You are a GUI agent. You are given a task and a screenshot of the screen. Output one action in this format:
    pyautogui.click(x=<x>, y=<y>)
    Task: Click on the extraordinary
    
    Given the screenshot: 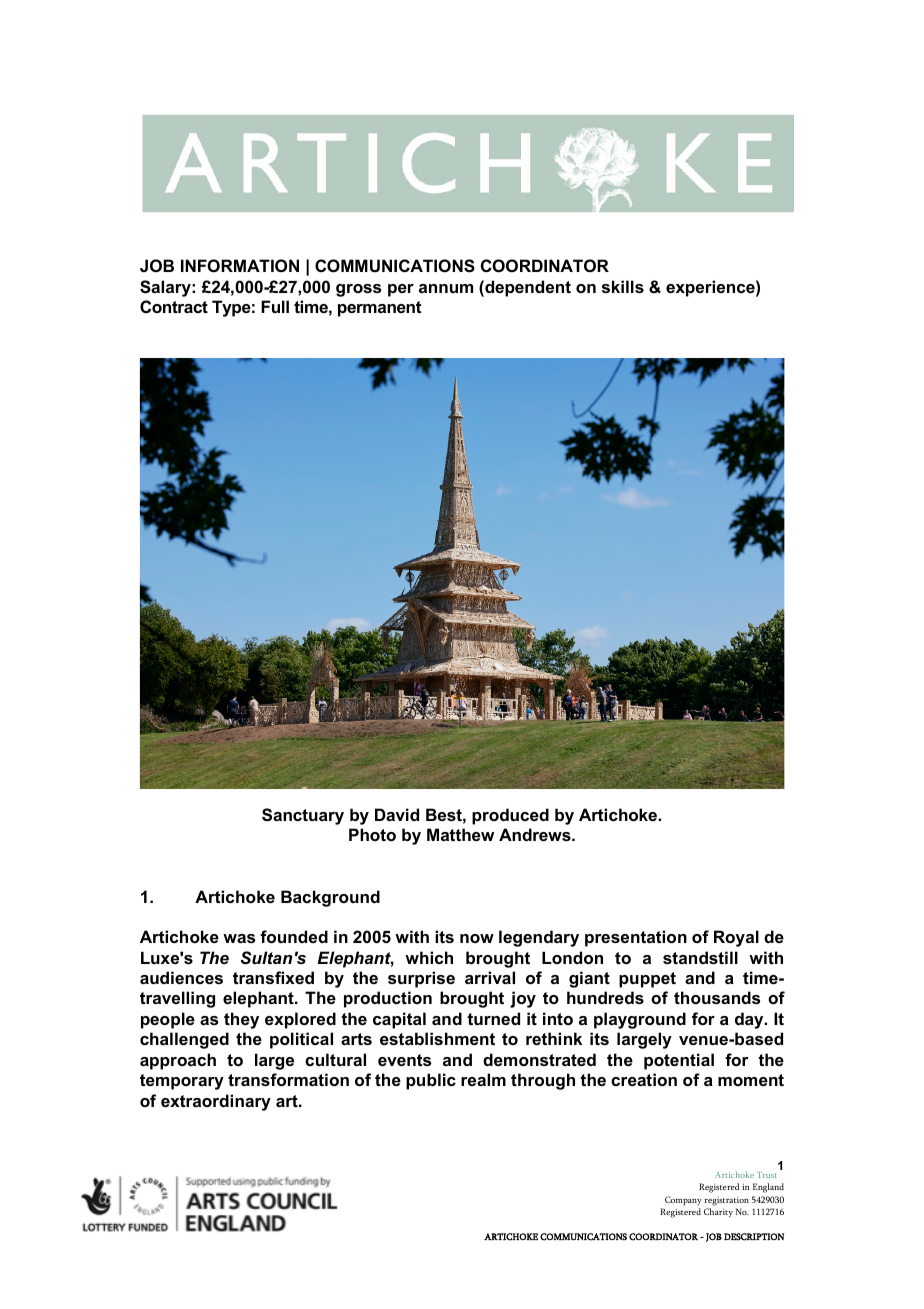 What is the action you would take?
    pyautogui.click(x=216, y=1102)
